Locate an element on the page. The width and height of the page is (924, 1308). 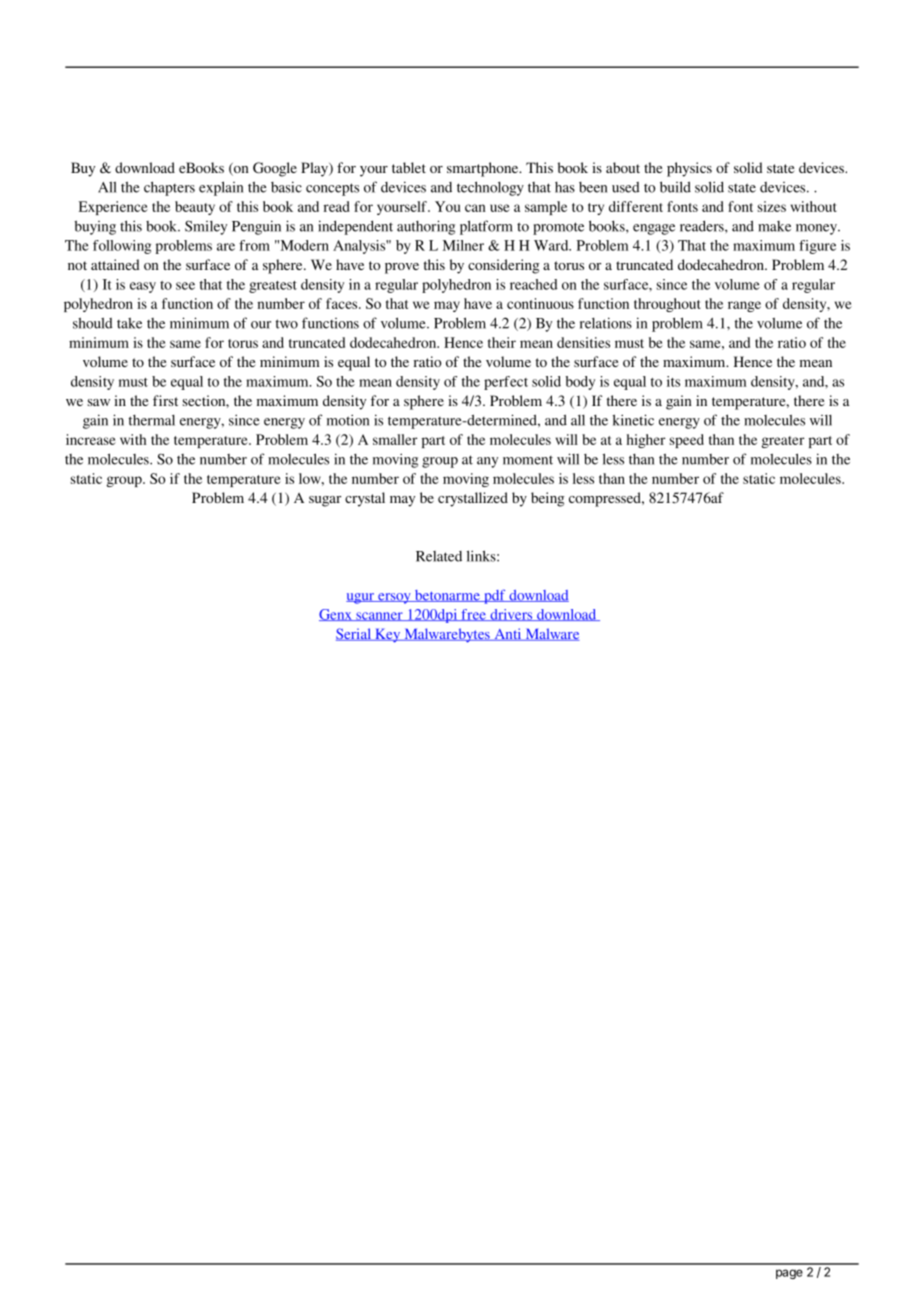
chapters is located at coordinates (169, 188).
